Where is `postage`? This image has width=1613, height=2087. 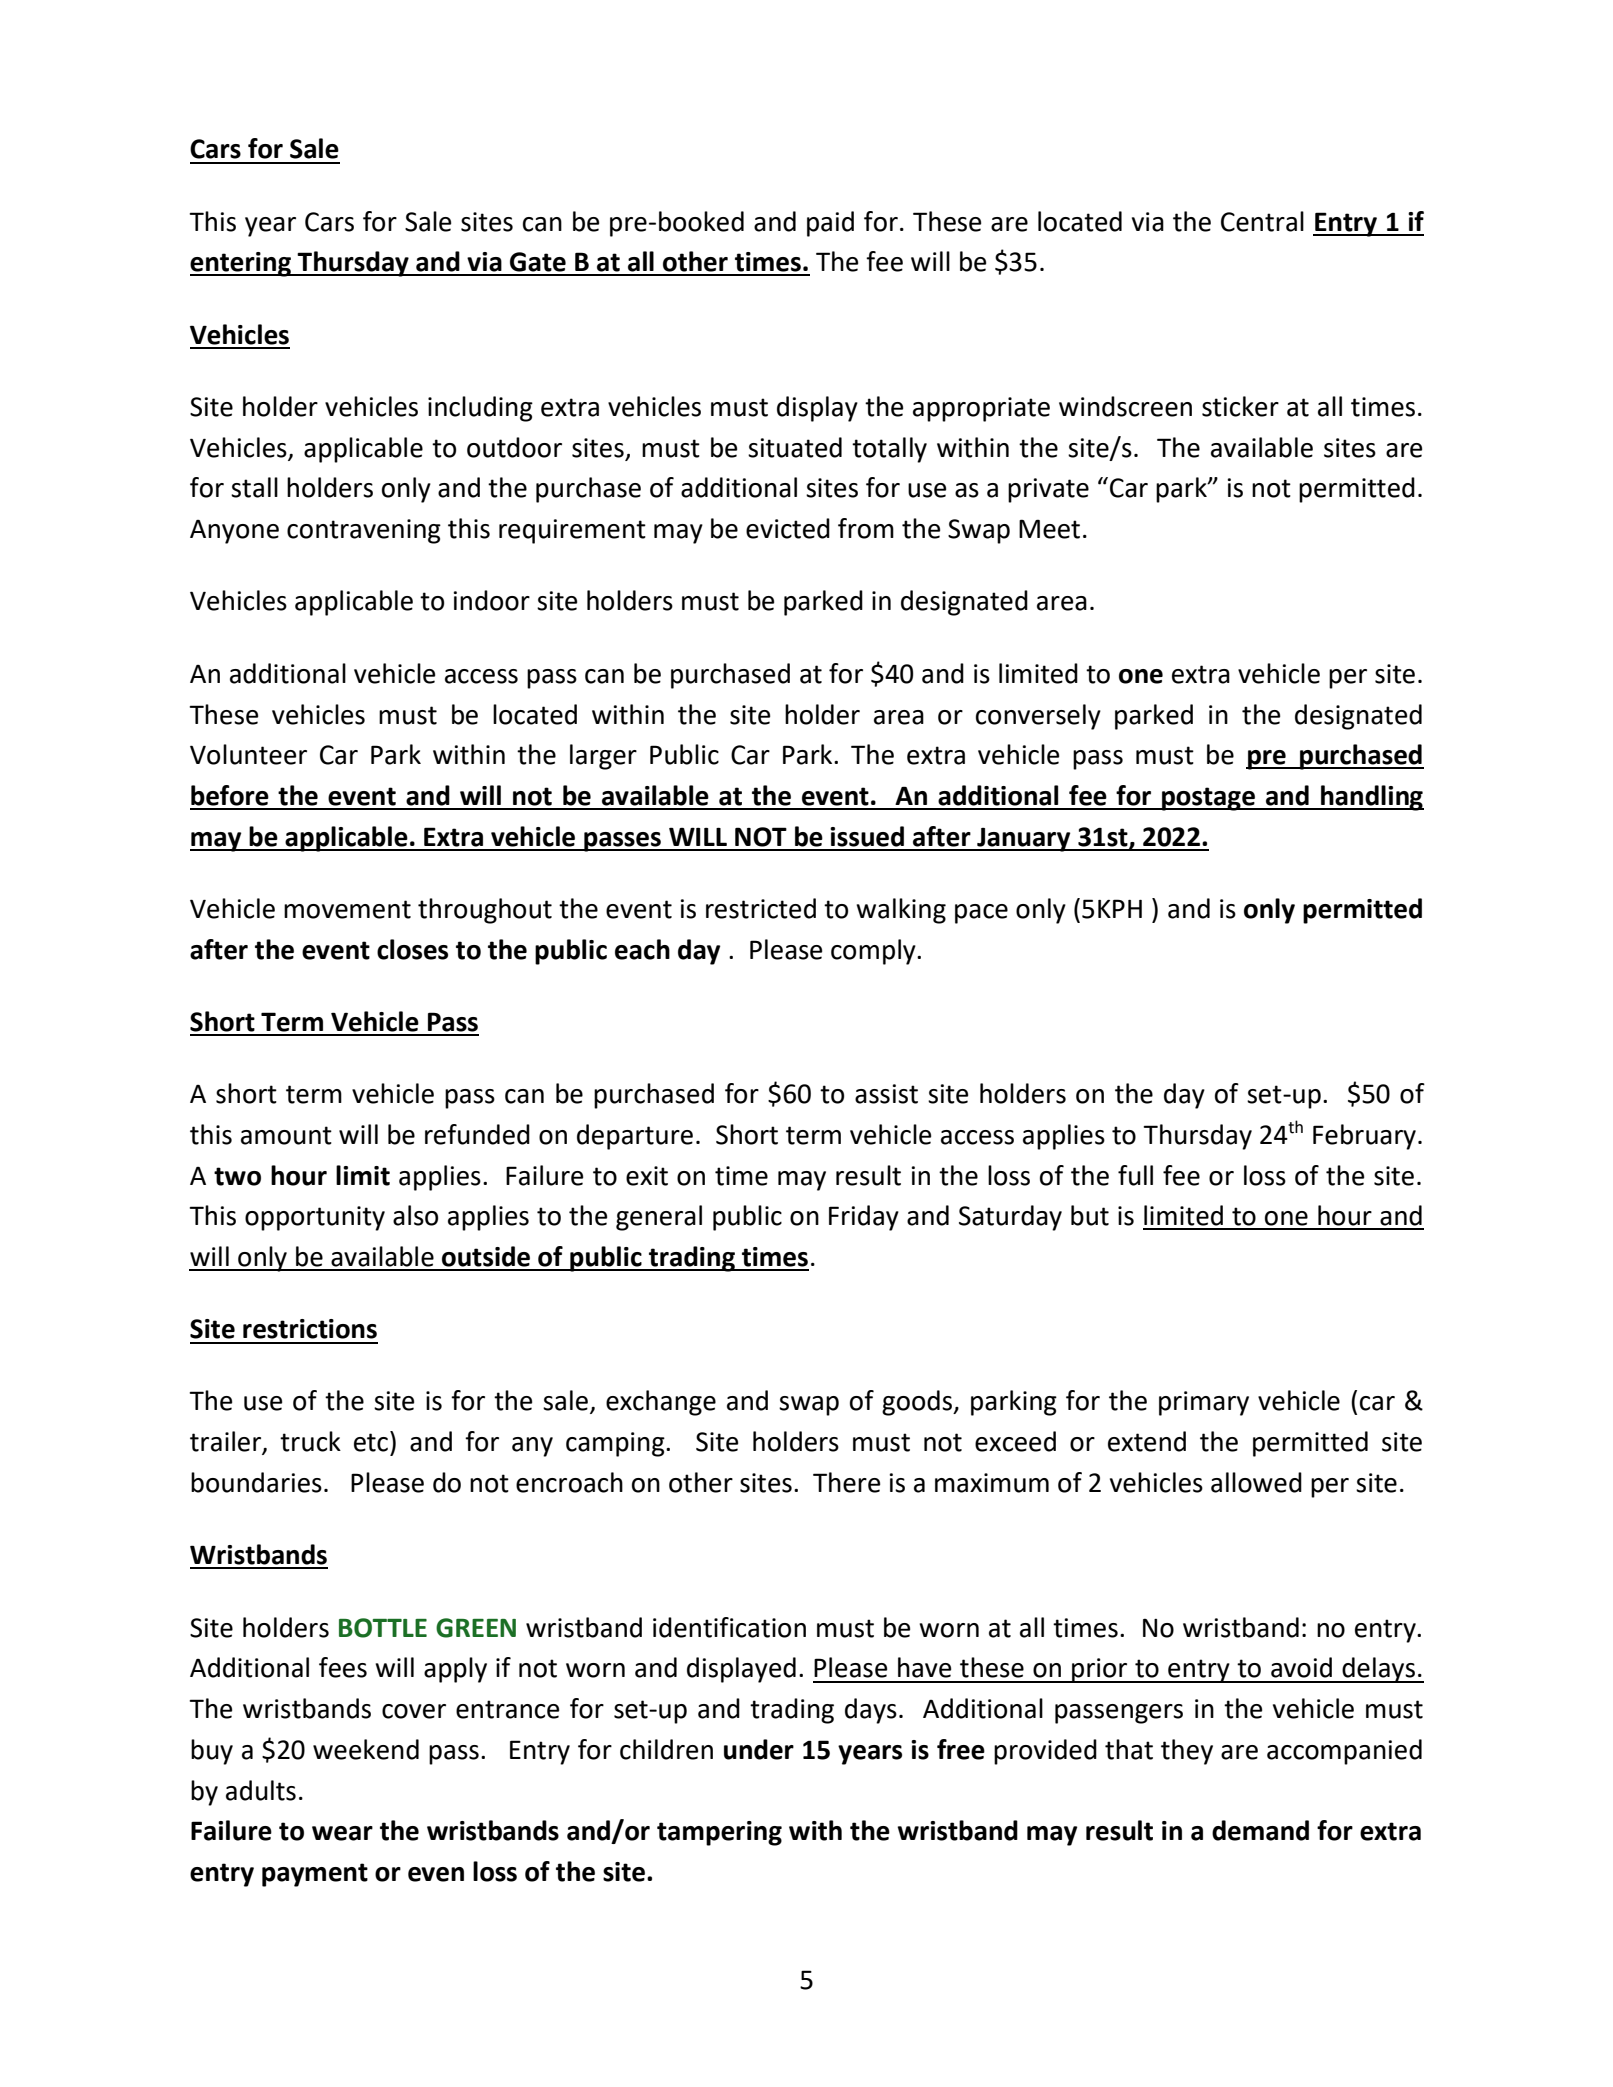
postage is located at coordinates (1208, 799).
